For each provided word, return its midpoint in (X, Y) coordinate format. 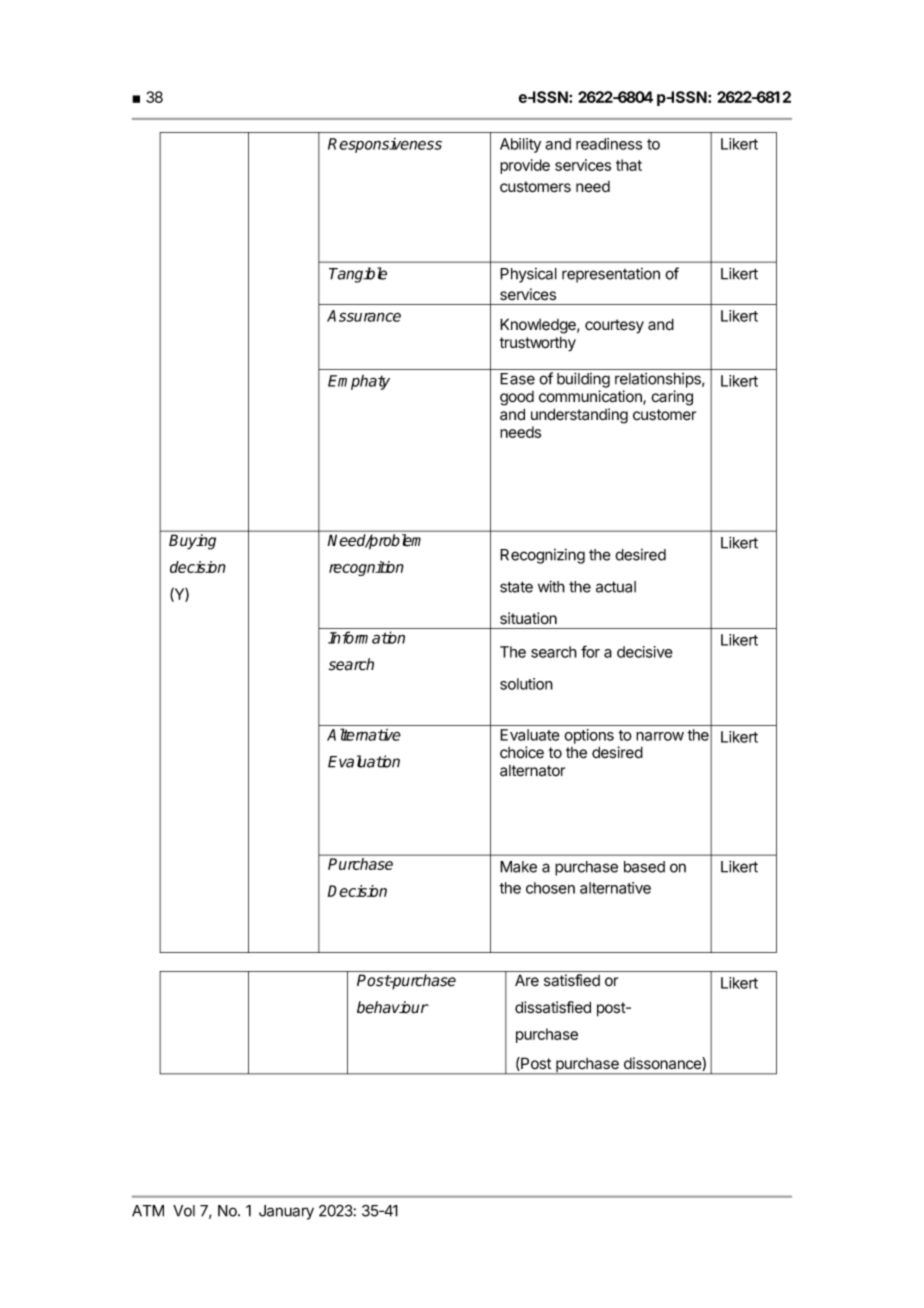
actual (616, 587)
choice (522, 752)
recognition (366, 568)
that (629, 165)
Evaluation (364, 761)
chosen (550, 888)
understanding (579, 416)
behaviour (393, 1007)
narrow (660, 736)
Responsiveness (385, 145)
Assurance (364, 316)
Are (527, 980)
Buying (192, 542)
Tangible (358, 275)
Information (366, 637)
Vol (184, 1211)
